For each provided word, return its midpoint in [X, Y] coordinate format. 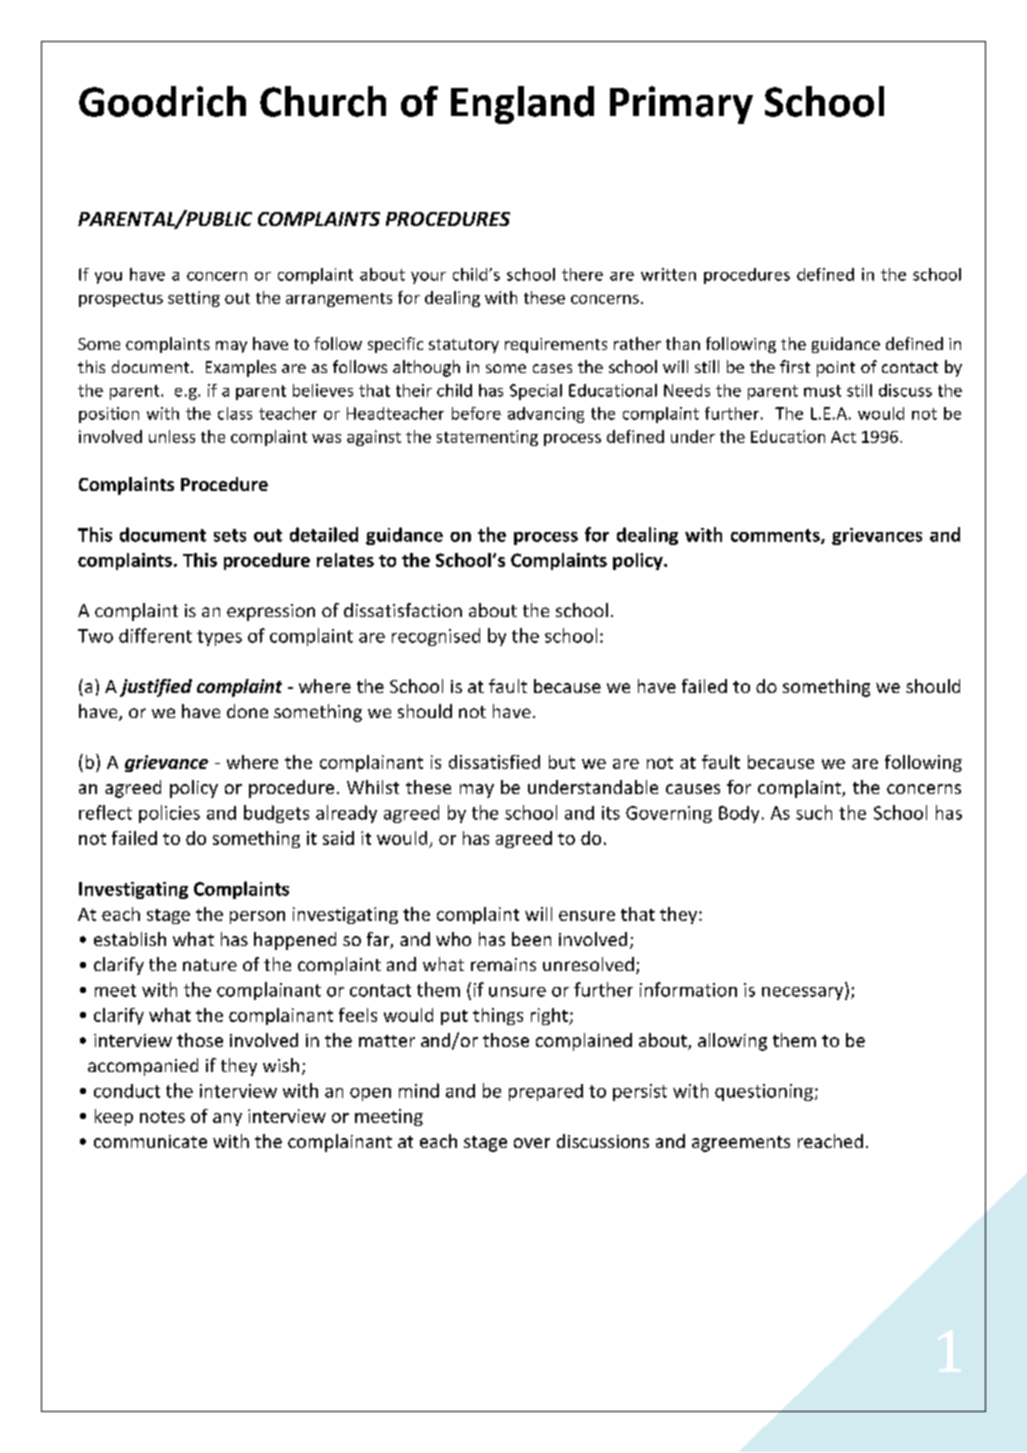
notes [162, 1117]
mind [419, 1090]
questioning [764, 1092]
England [522, 105]
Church [323, 101]
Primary [681, 105]
